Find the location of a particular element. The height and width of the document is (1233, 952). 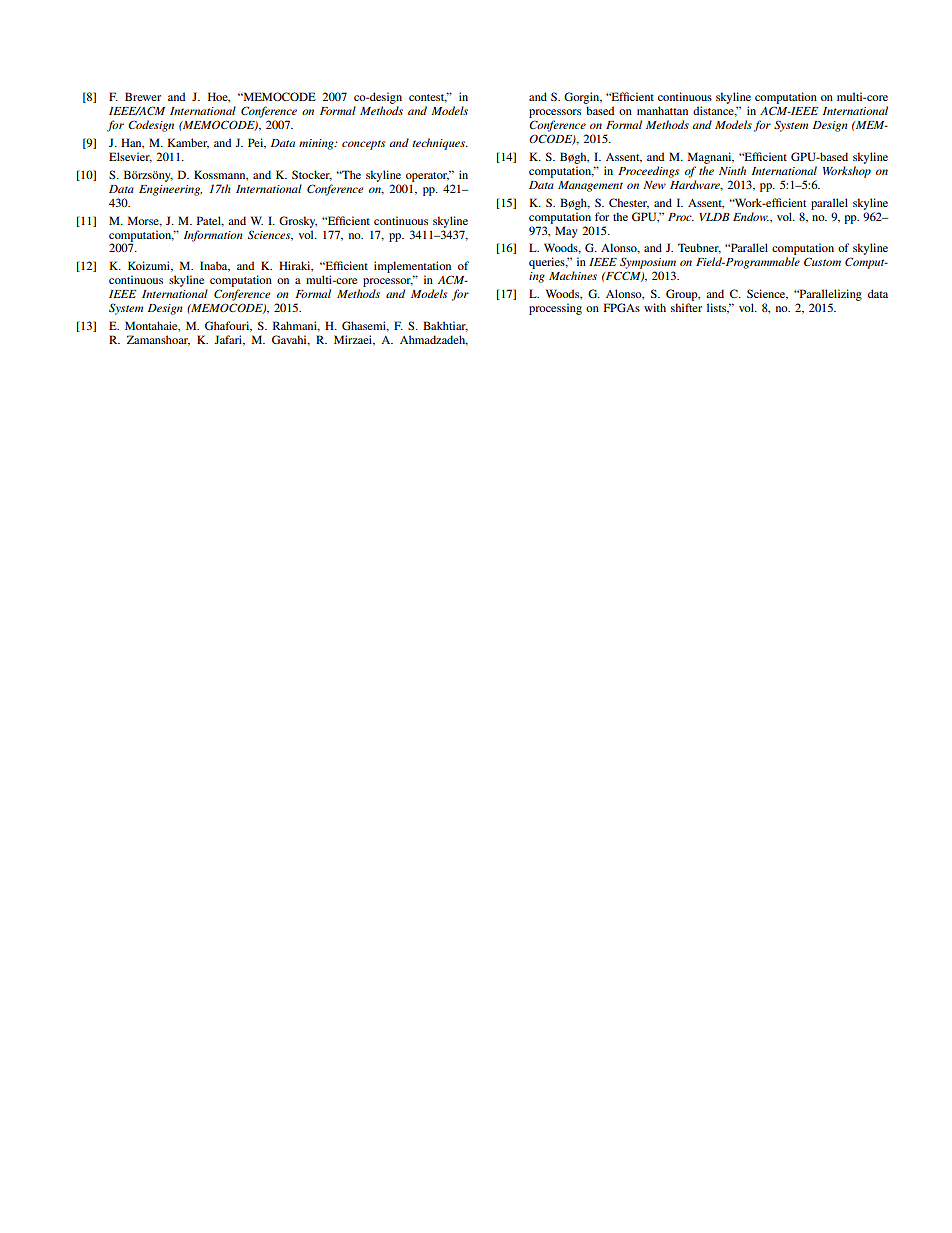

with is located at coordinates (655, 307).
